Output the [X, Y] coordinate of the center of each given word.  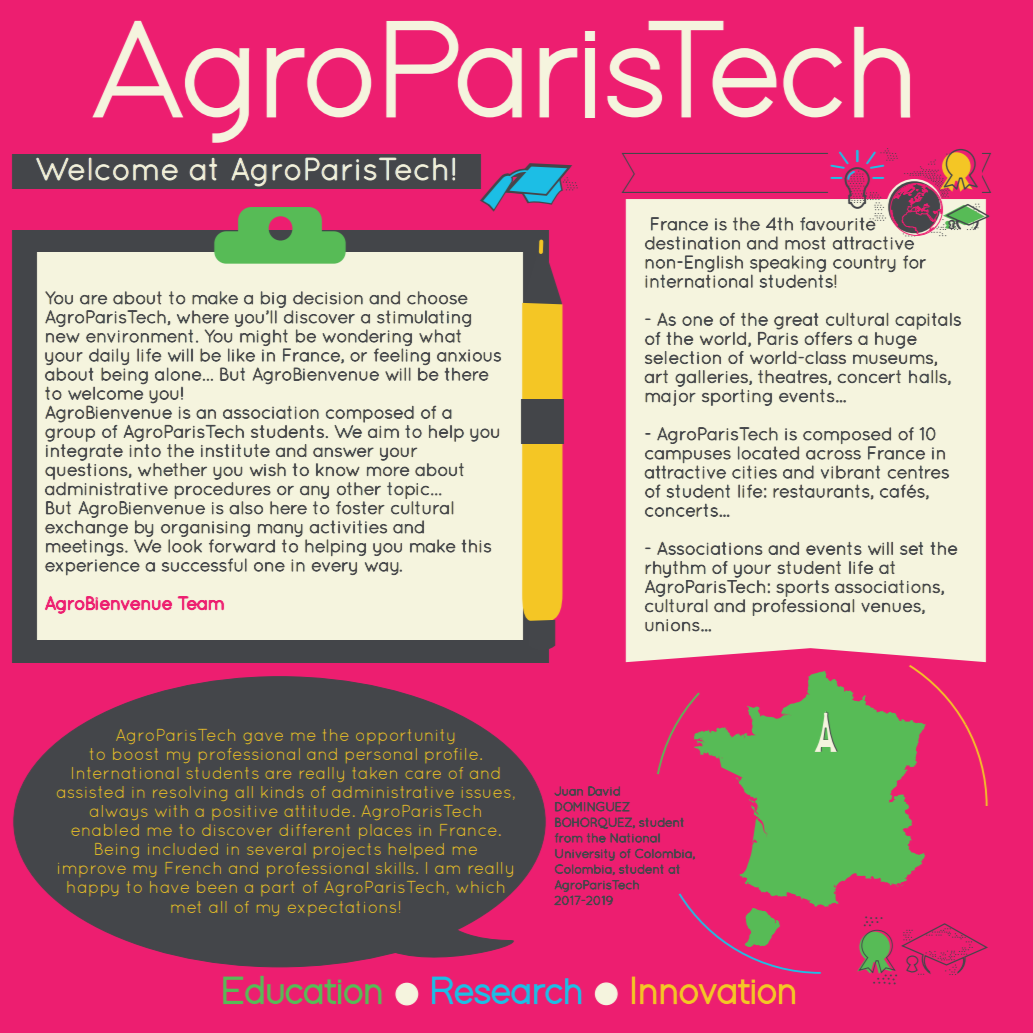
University [585, 855]
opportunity [405, 736]
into [145, 450]
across [833, 455]
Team [201, 603]
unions [672, 625]
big [273, 299]
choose [437, 298]
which [480, 887]
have [169, 887]
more [388, 471]
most [805, 243]
